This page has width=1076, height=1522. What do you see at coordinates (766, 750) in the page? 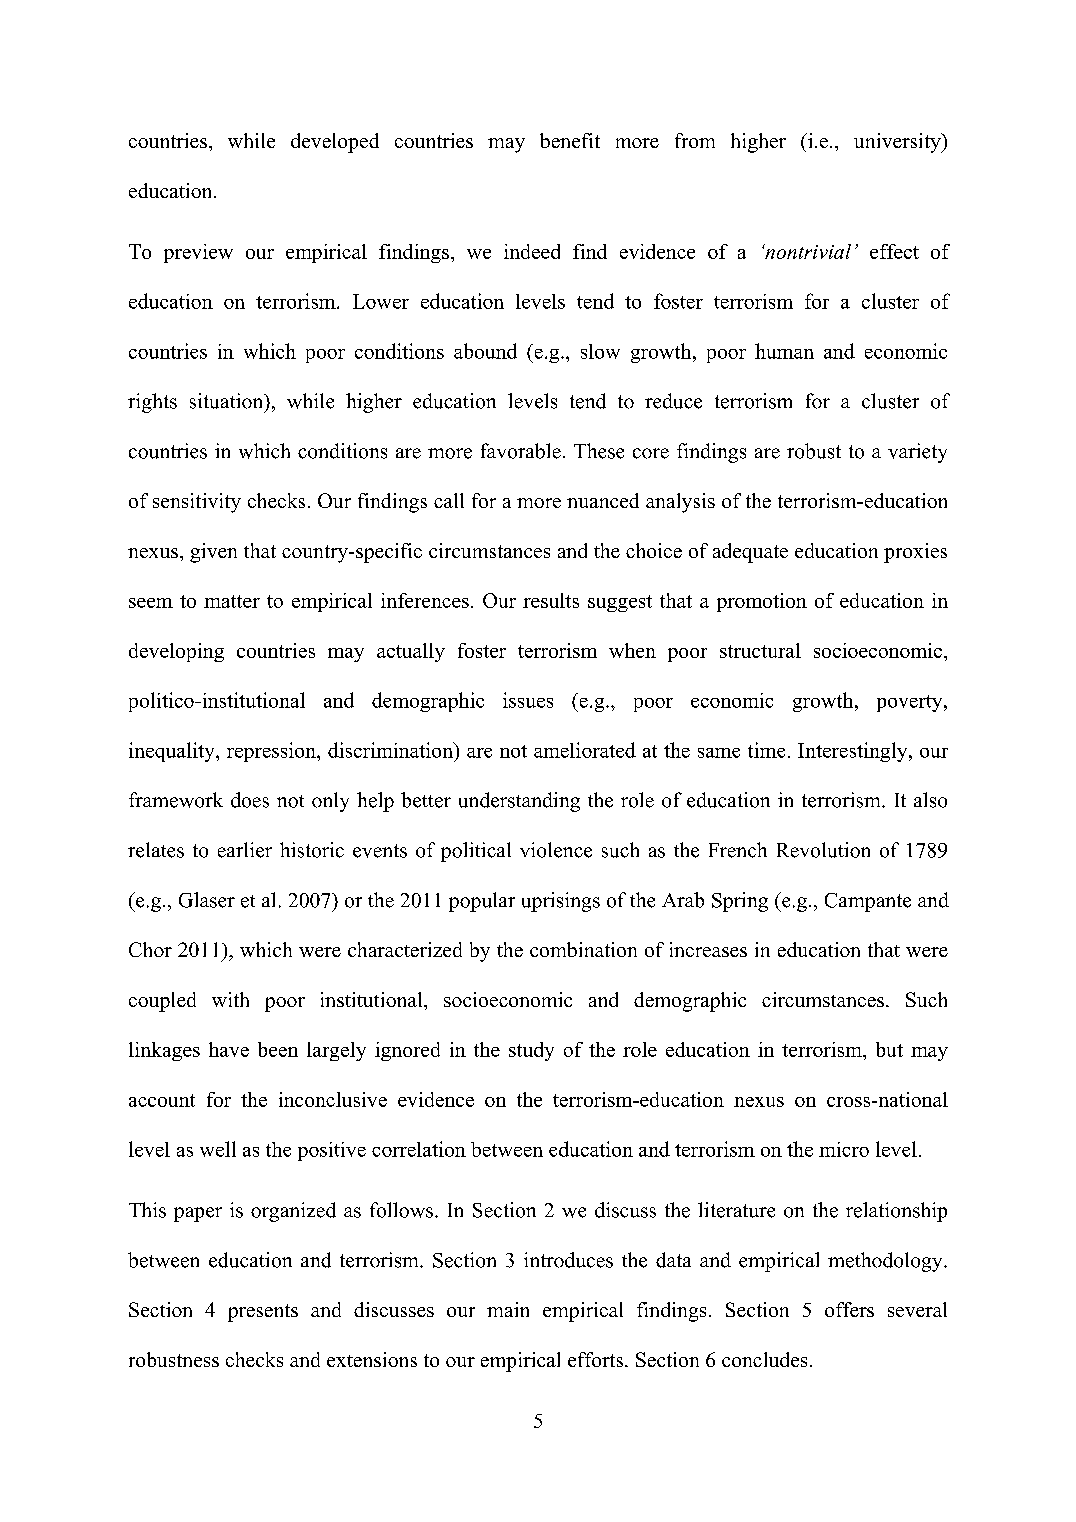
I see `time` at bounding box center [766, 750].
